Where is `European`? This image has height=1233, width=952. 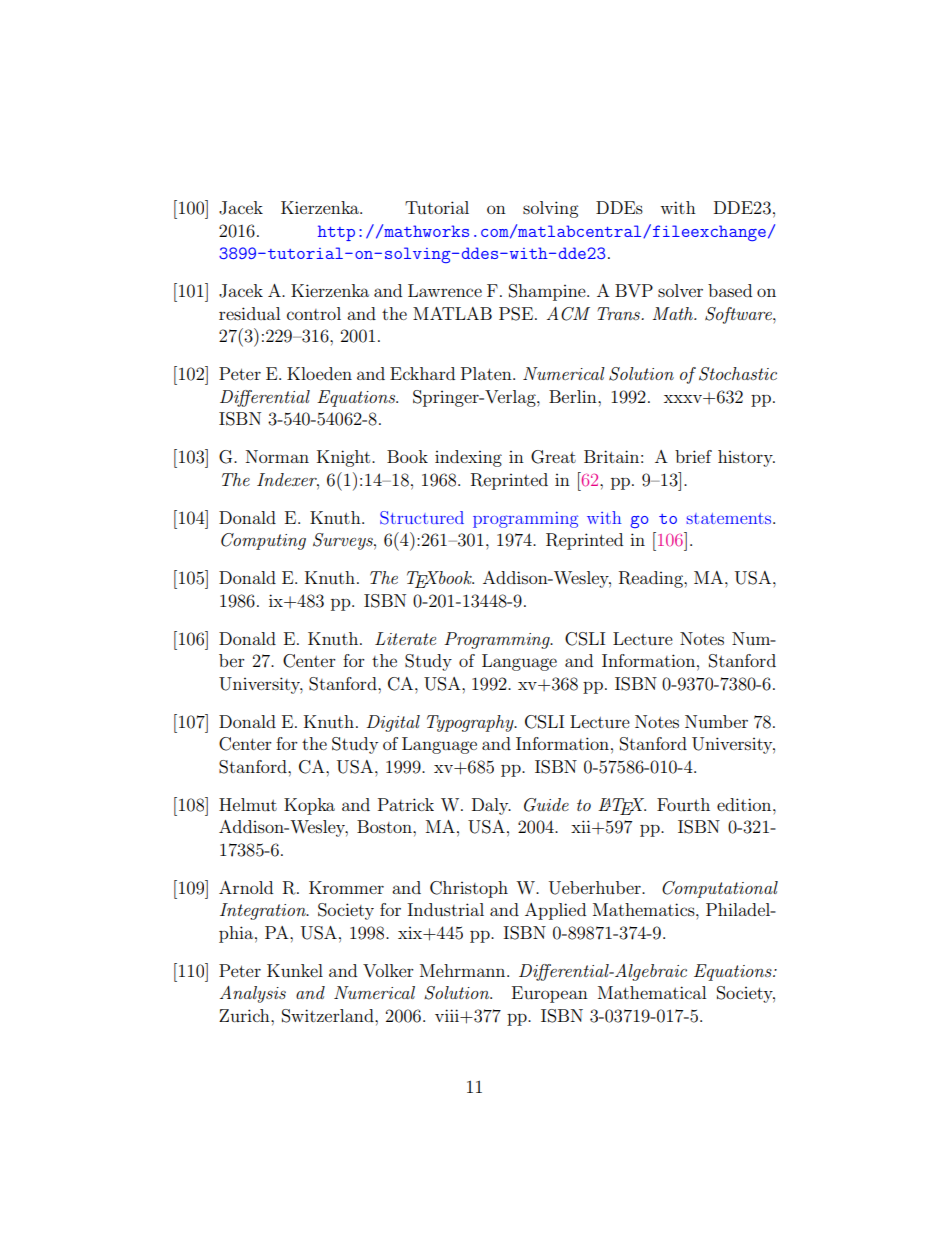
European is located at coordinates (550, 994).
